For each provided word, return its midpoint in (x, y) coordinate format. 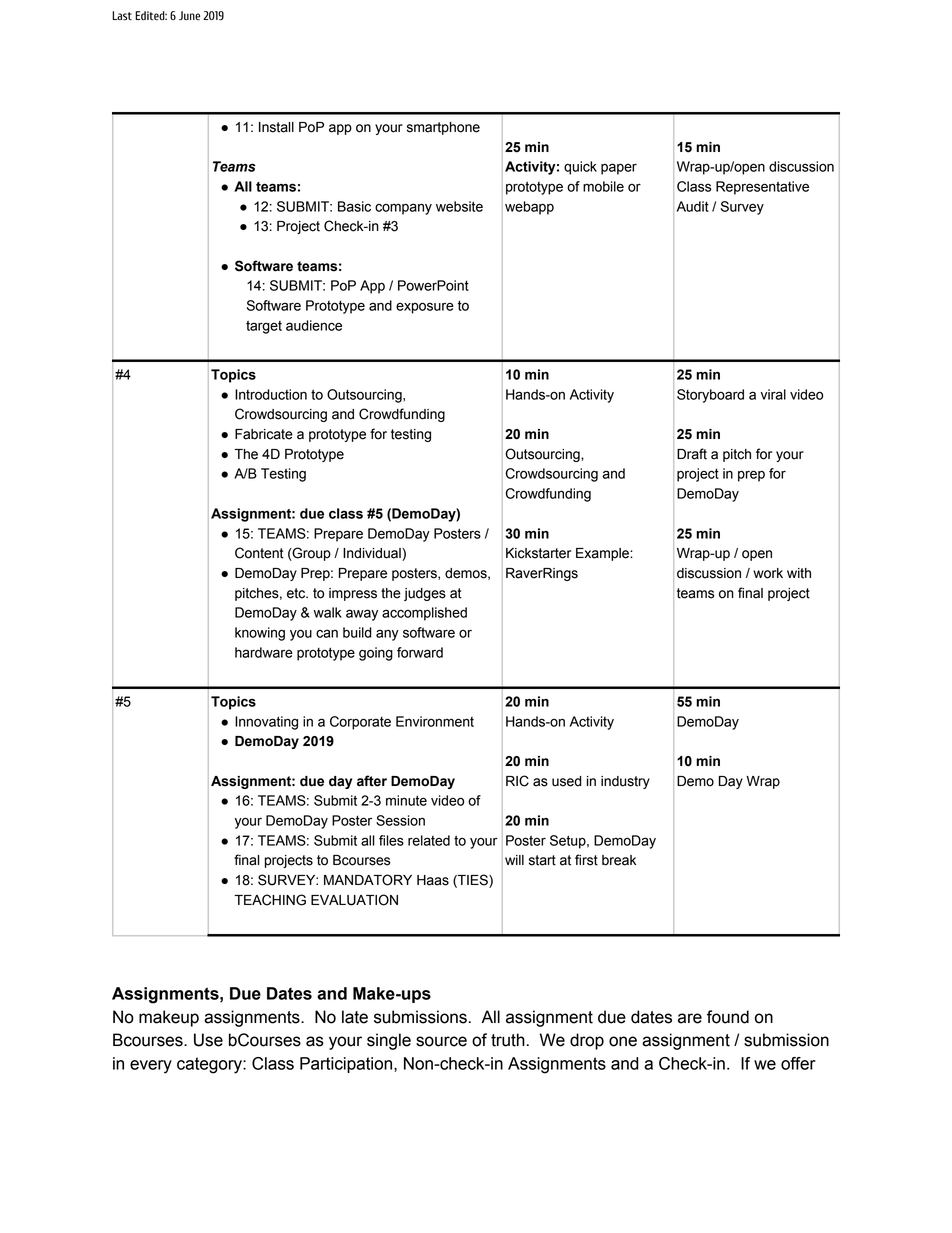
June (189, 16)
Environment (435, 721)
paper (619, 169)
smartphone (443, 128)
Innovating (266, 723)
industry (625, 782)
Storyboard (710, 396)
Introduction (271, 394)
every (151, 1067)
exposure (425, 308)
